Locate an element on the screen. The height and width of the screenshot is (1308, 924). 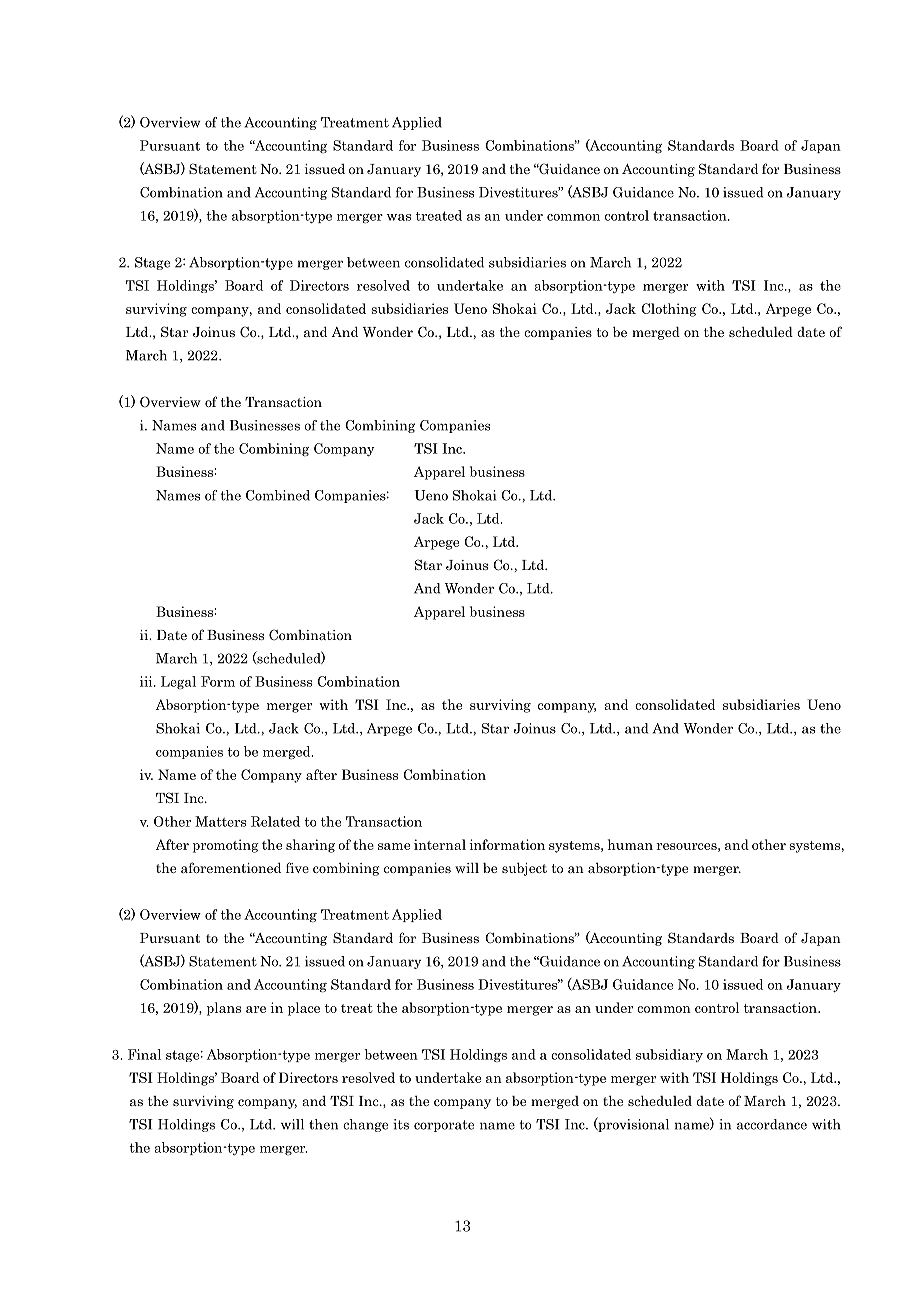
Related is located at coordinates (275, 821).
